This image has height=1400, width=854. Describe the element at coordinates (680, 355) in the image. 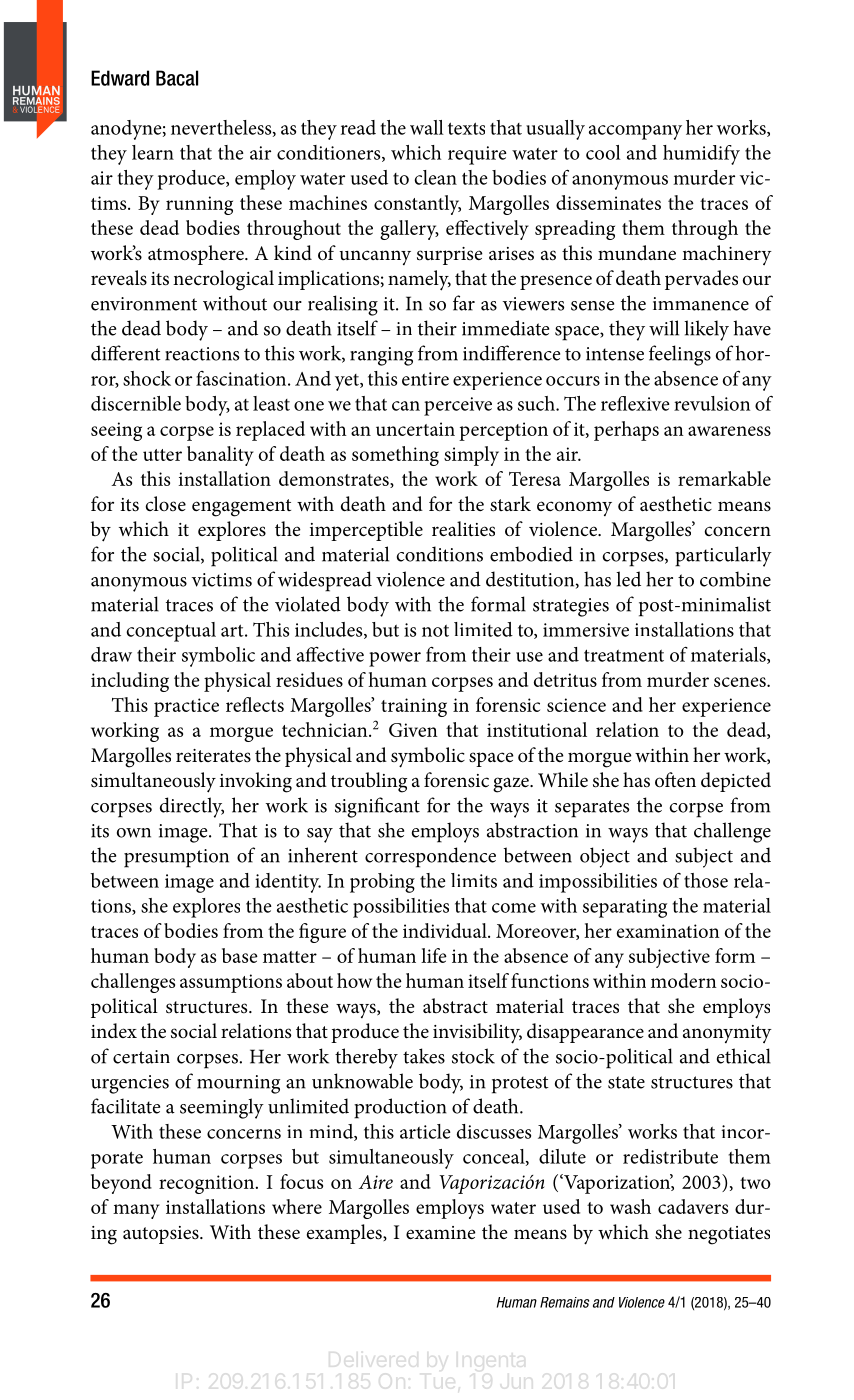

I see `feelings` at that location.
